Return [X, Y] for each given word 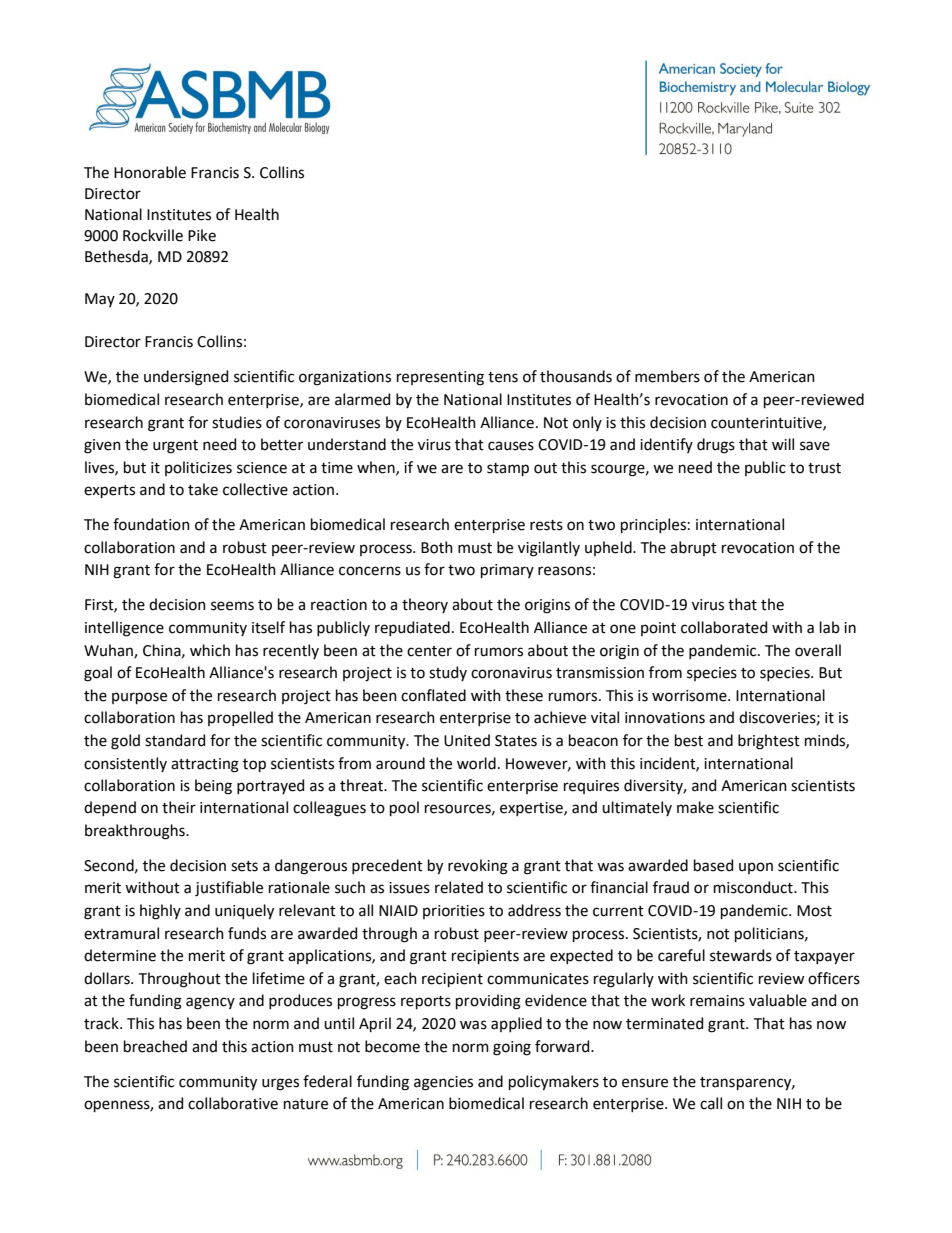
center [429, 651]
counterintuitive [767, 423]
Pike [202, 235]
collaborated [724, 627]
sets [244, 866]
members [667, 376]
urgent [175, 447]
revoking [478, 867]
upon [756, 868]
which [210, 650]
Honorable [150, 172]
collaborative [233, 1103]
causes [511, 446]
